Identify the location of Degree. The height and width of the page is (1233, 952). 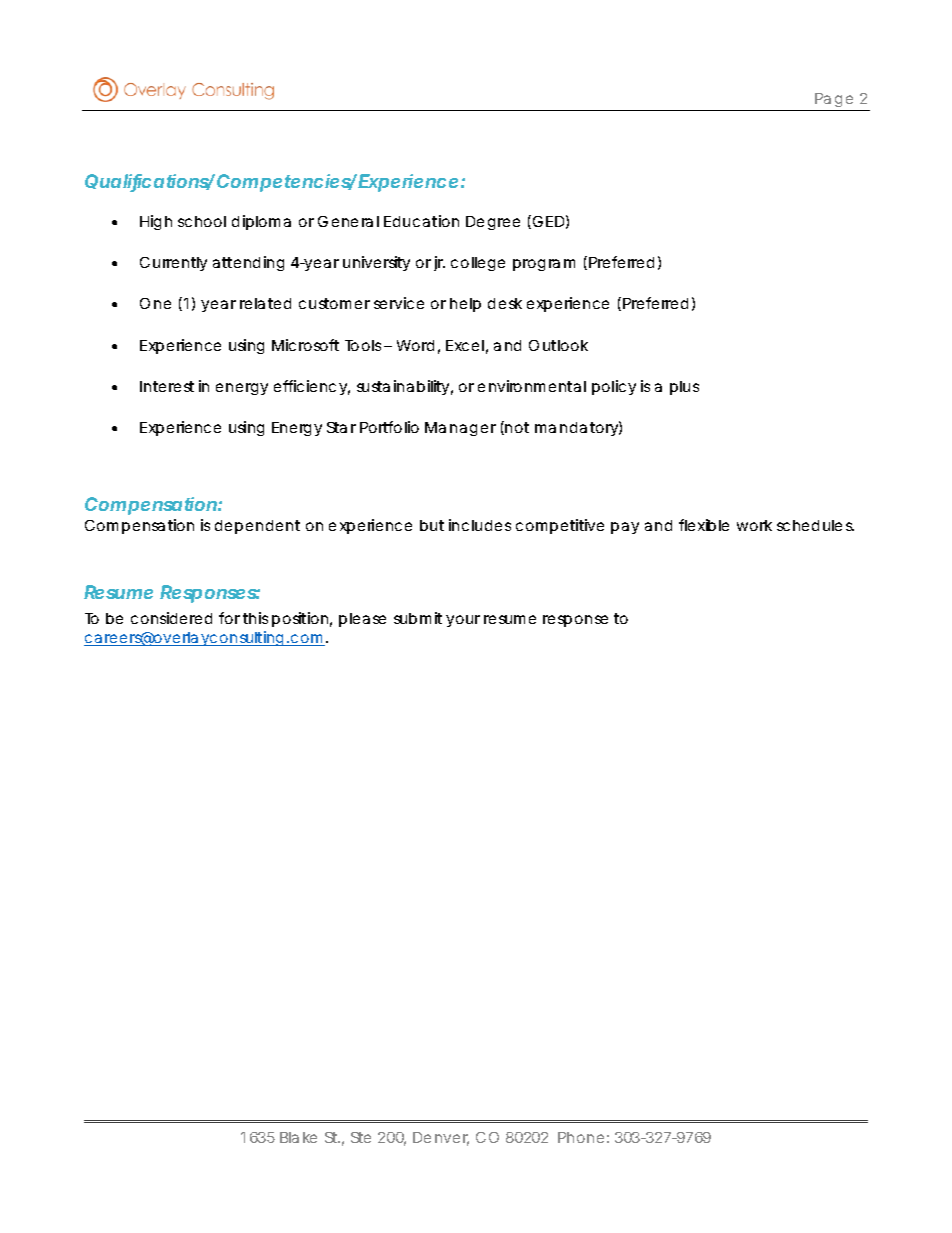
(493, 223).
